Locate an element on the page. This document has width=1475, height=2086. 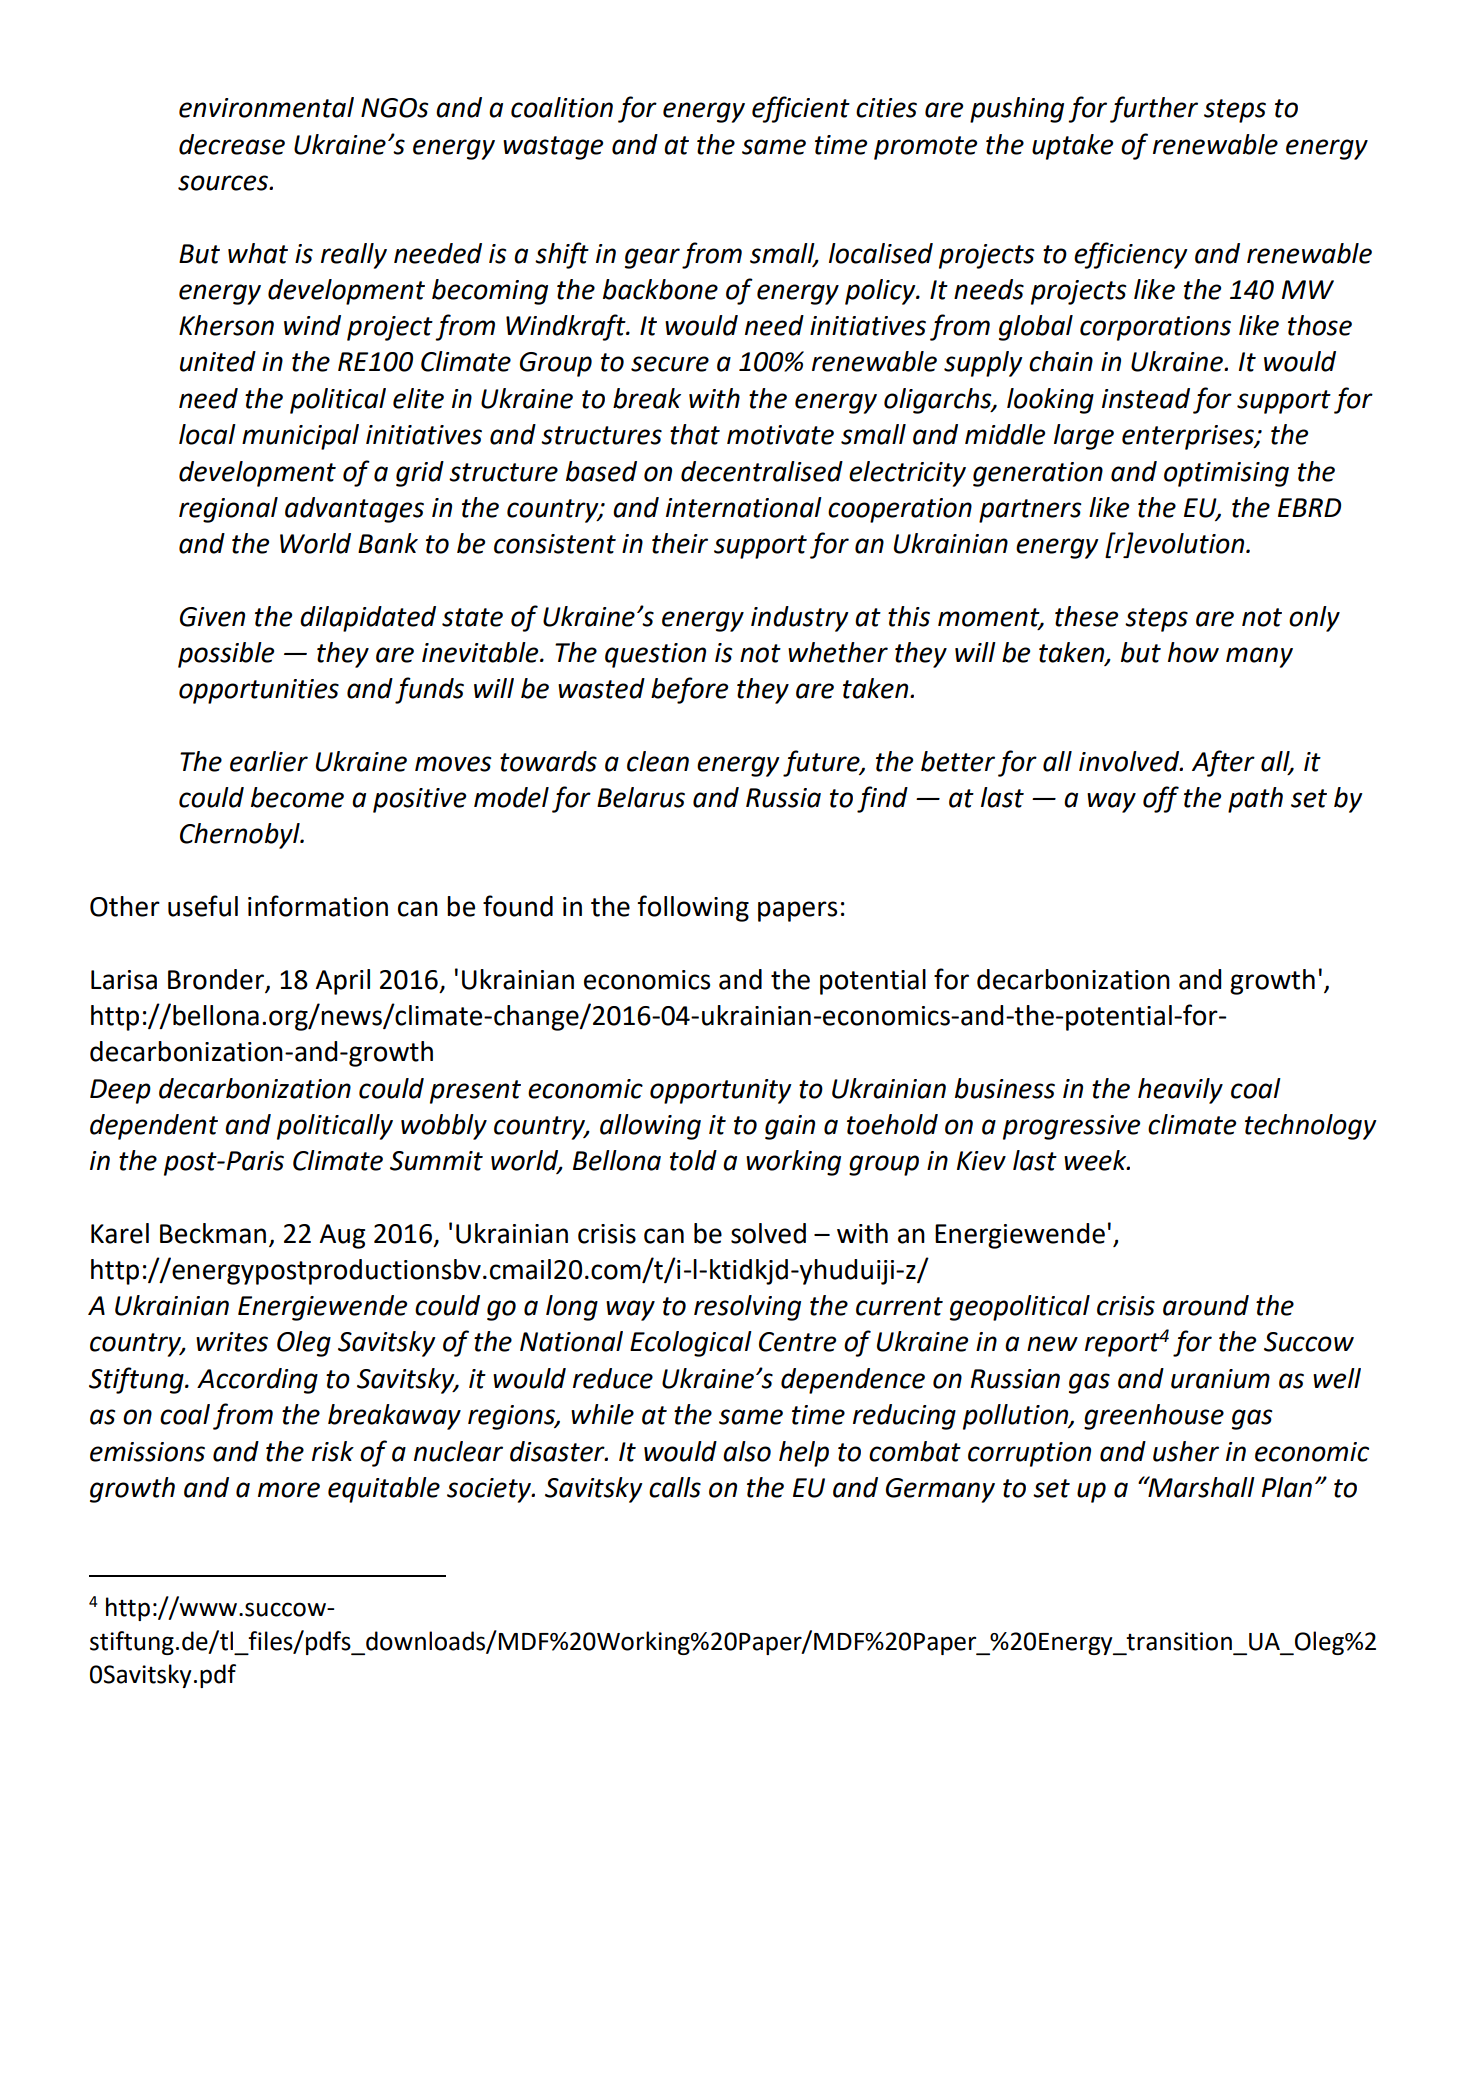
further is located at coordinates (1154, 109).
